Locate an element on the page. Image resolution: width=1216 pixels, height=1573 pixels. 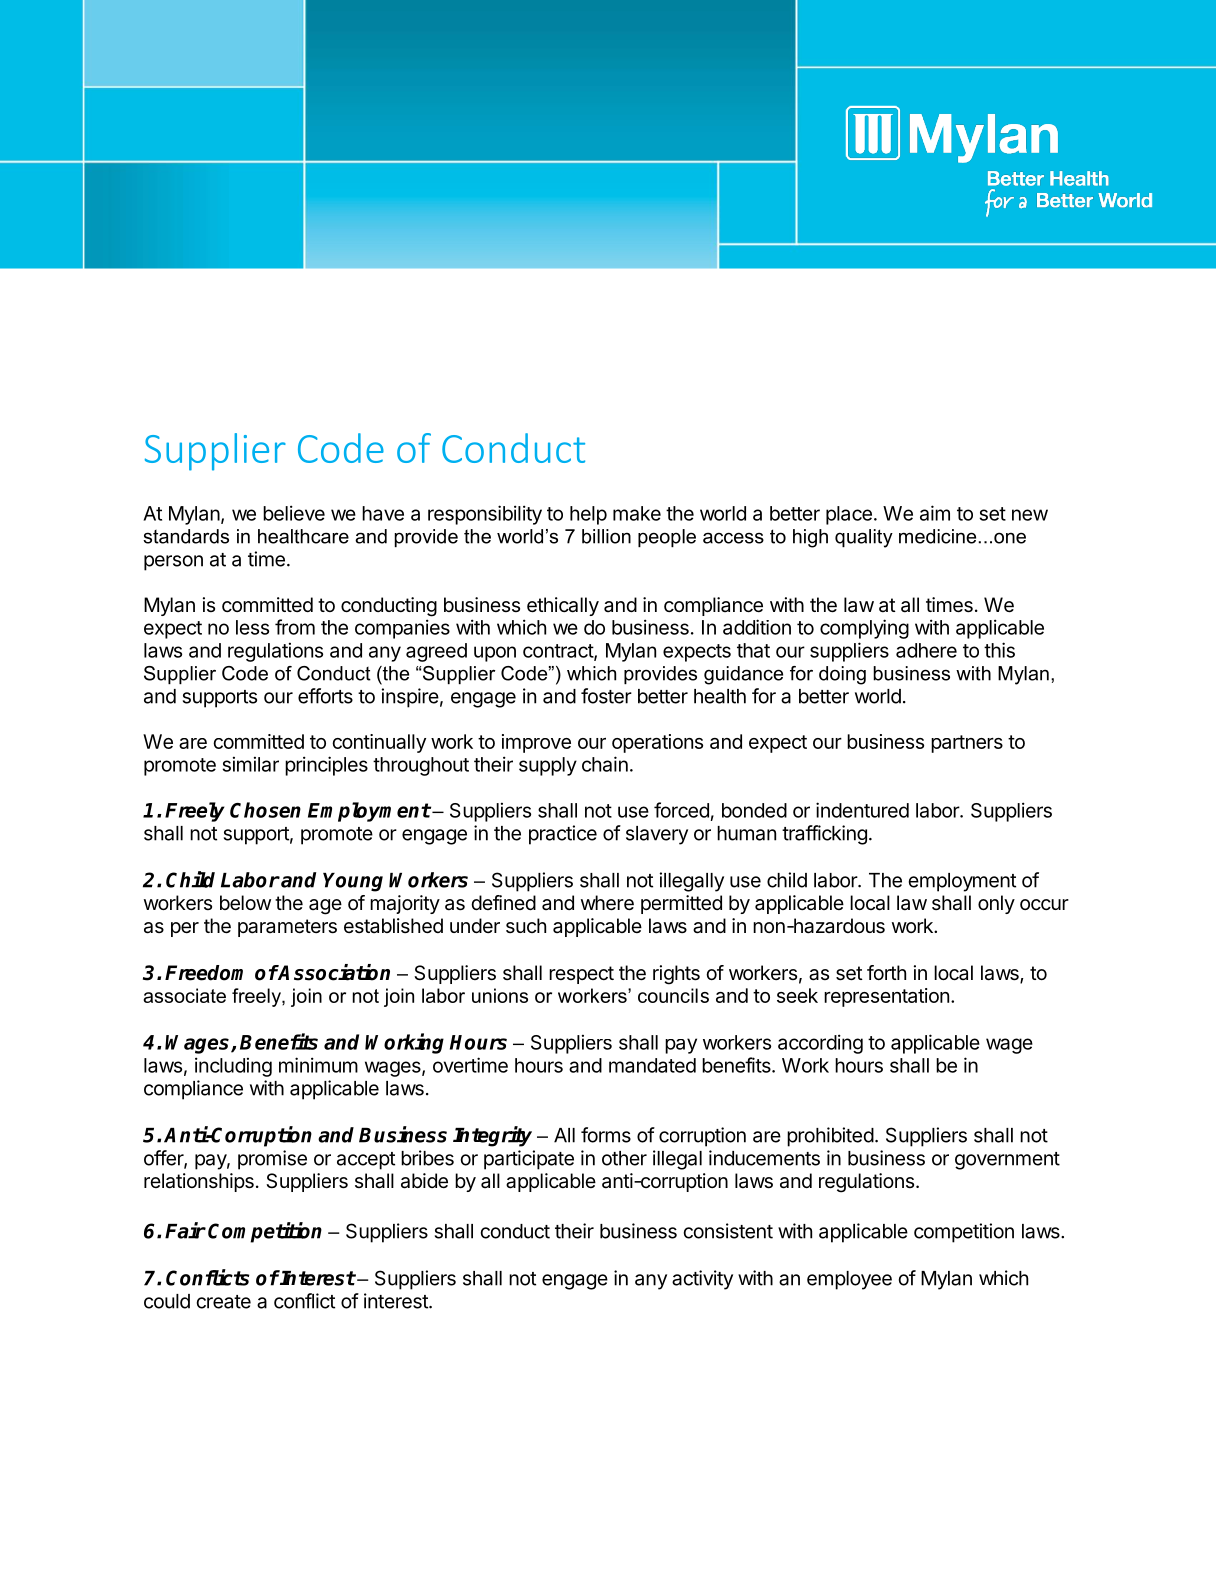
where is located at coordinates (607, 903).
